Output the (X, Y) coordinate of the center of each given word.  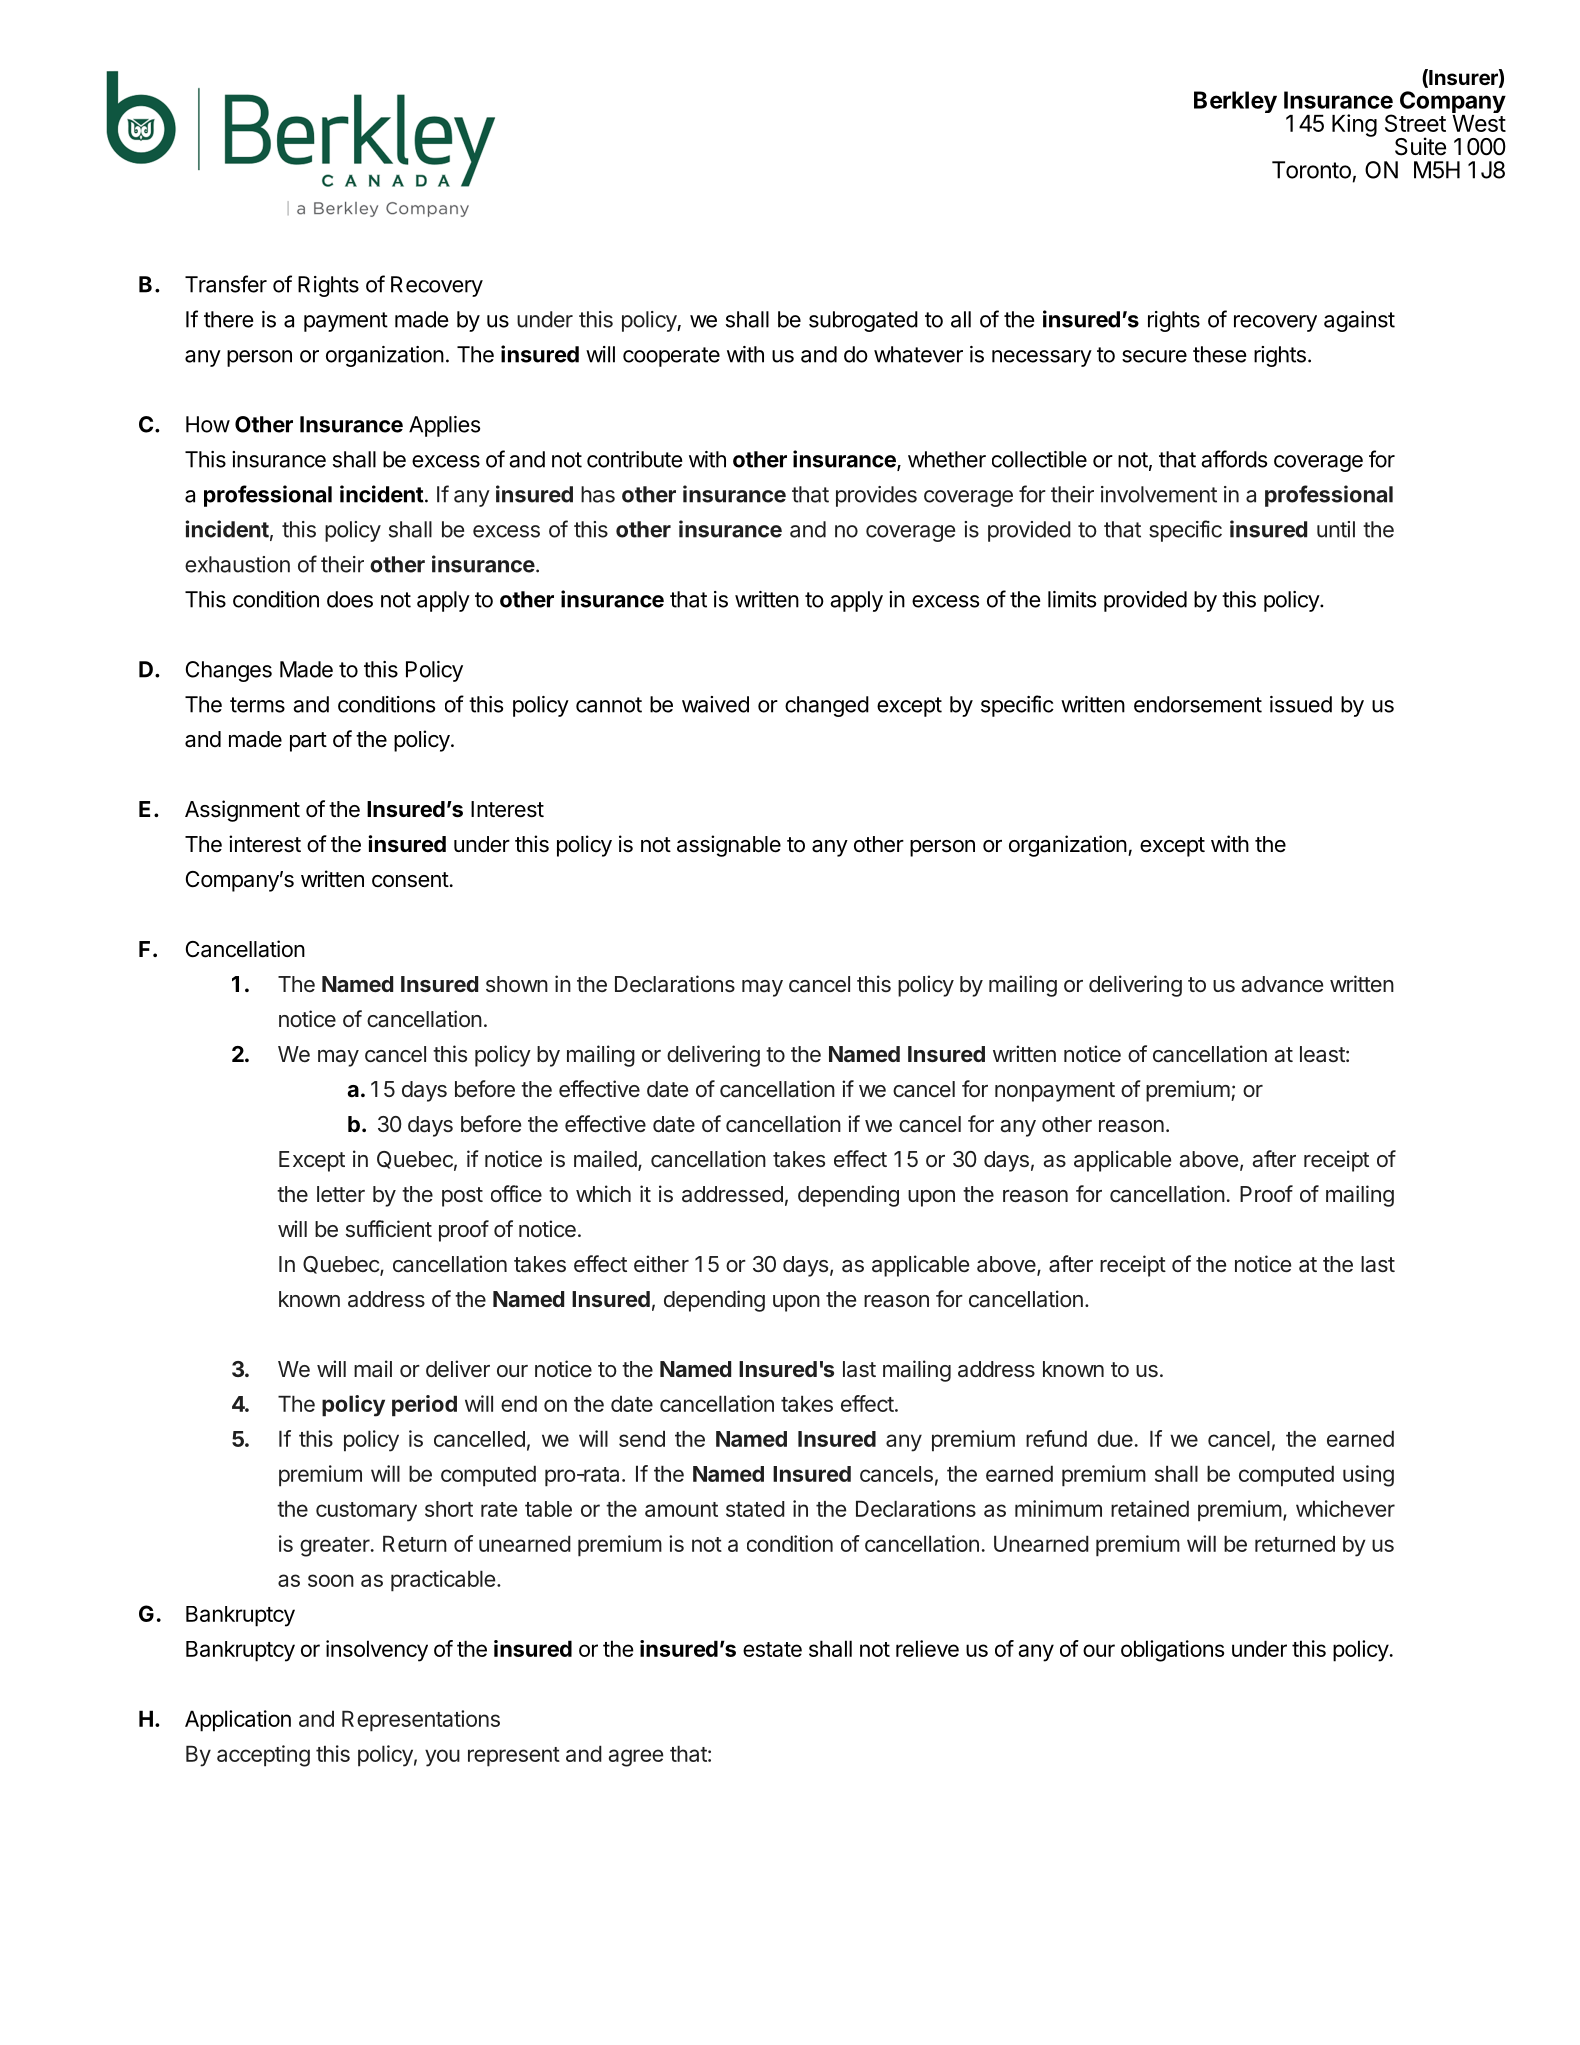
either (661, 1263)
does (350, 599)
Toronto (1311, 170)
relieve (927, 1648)
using (1368, 1476)
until (1336, 529)
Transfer (226, 284)
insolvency (377, 1651)
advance (1282, 984)
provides (876, 496)
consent (410, 880)
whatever (918, 354)
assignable (729, 846)
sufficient (389, 1228)
